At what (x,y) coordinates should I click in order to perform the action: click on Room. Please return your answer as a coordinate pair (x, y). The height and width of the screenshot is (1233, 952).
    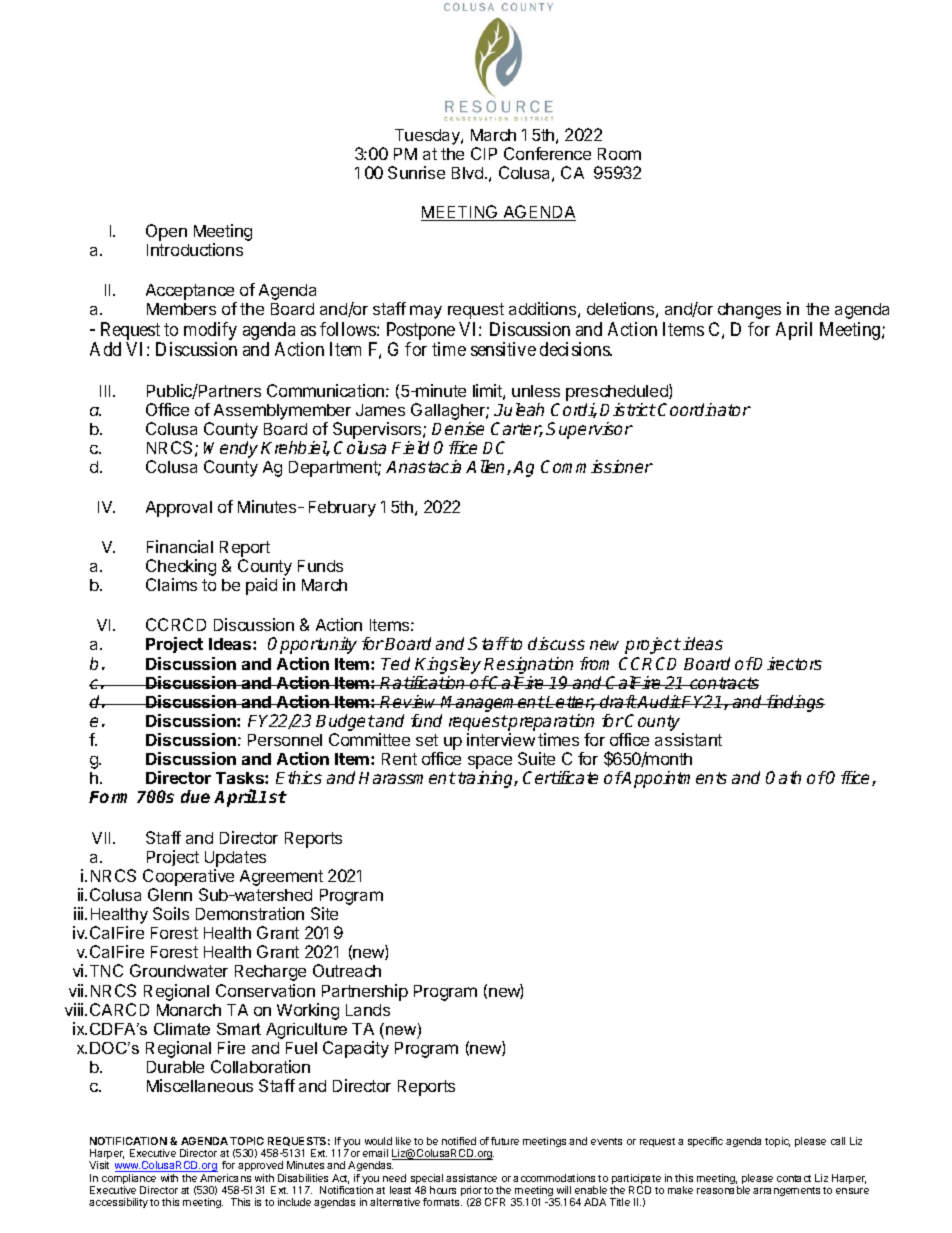
    Looking at the image, I should click on (619, 154).
